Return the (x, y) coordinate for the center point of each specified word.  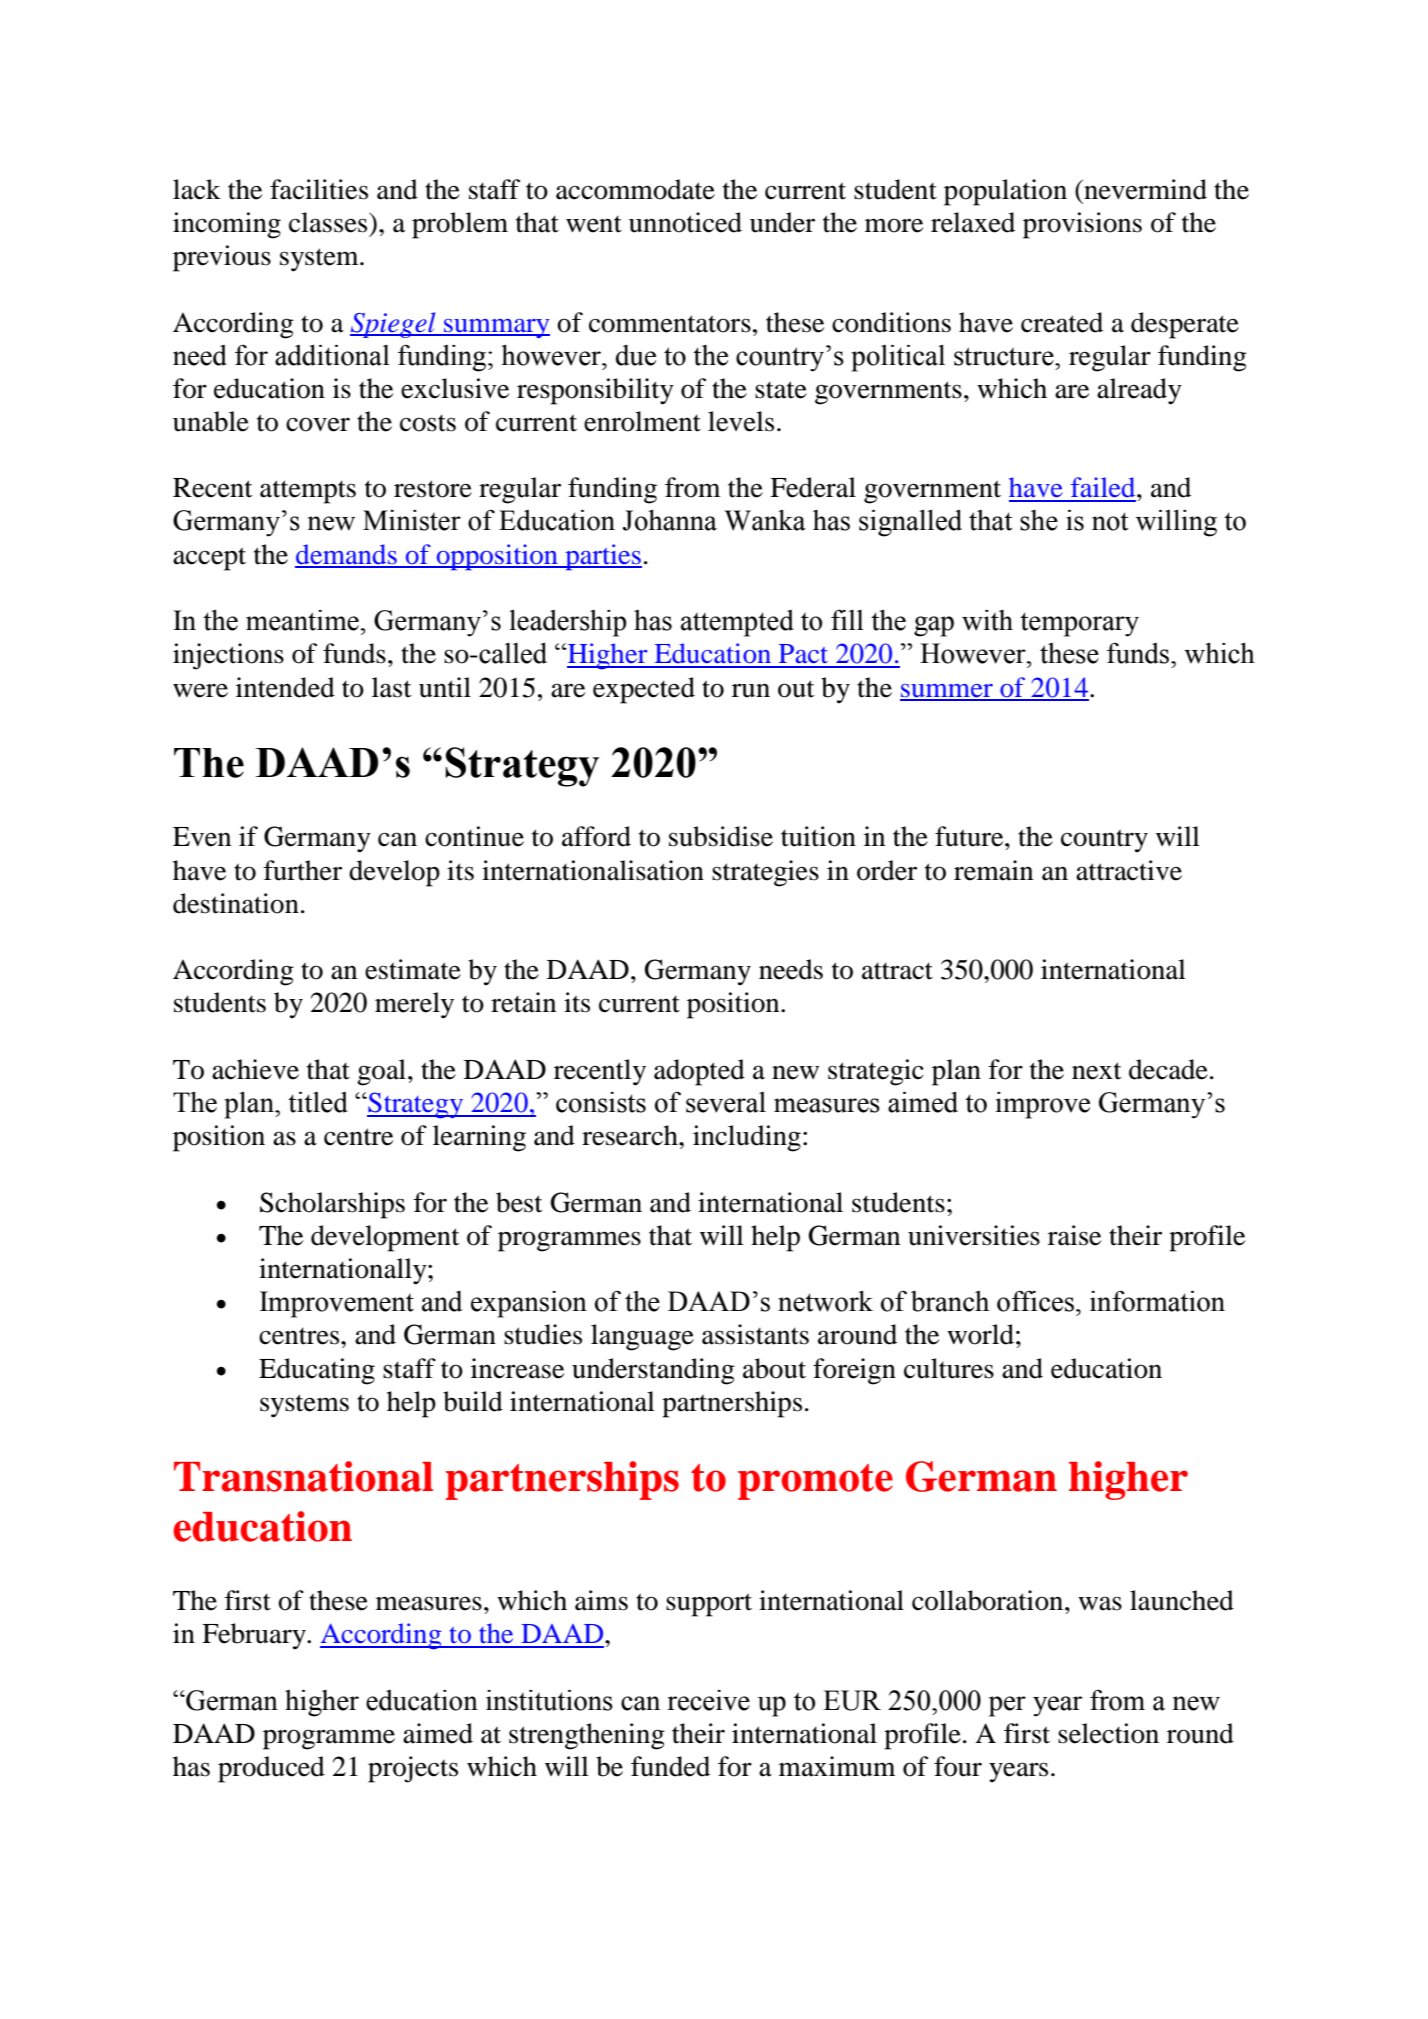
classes (329, 222)
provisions (1082, 225)
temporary (1079, 624)
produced (271, 1769)
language (642, 1337)
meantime (302, 620)
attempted (737, 623)
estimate (413, 969)
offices (1035, 1301)
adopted (699, 1072)
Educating (317, 1371)
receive (709, 1700)
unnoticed (685, 222)
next (1097, 1071)
